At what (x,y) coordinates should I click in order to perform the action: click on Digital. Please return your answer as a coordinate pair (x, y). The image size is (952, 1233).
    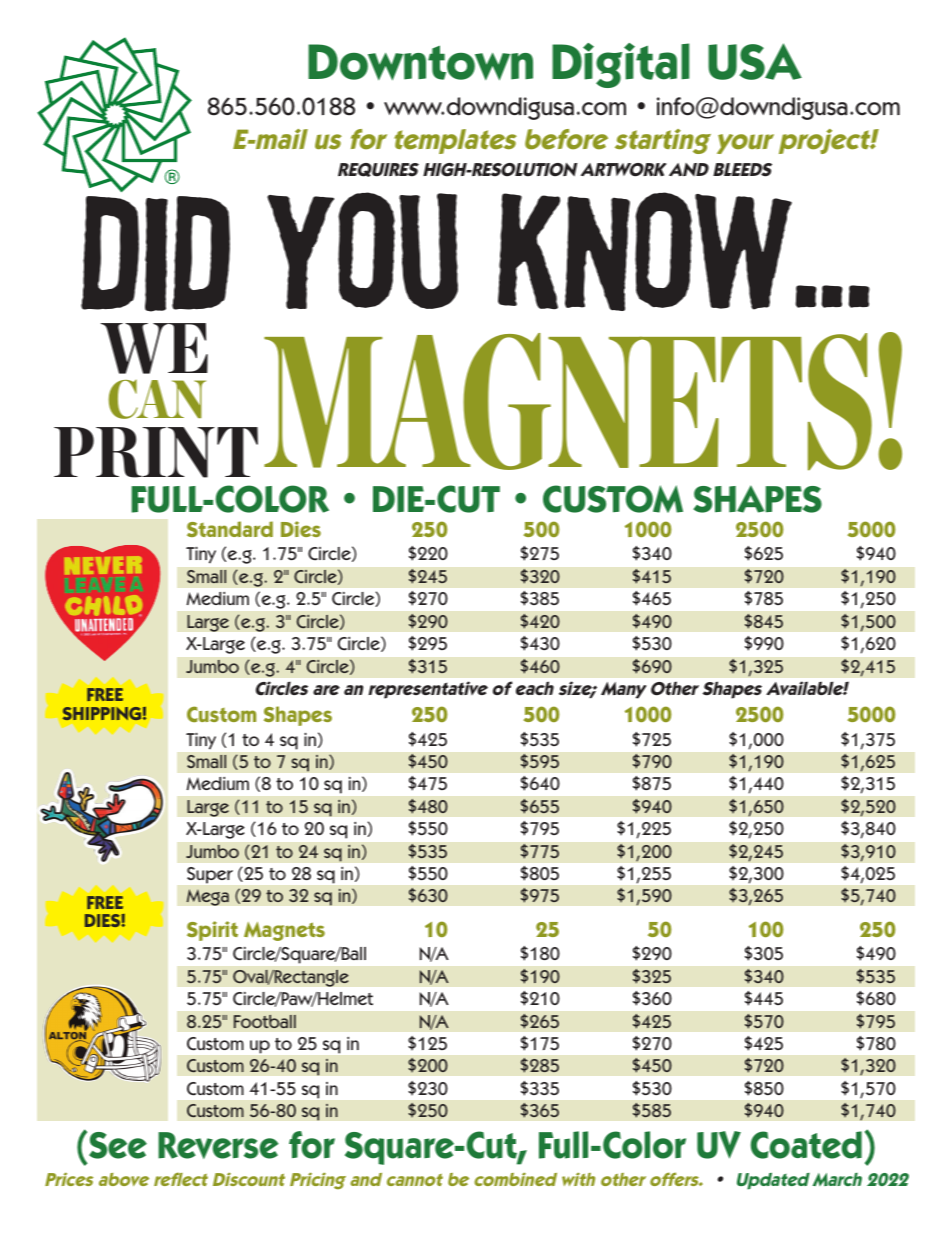
    Looking at the image, I should click on (620, 65).
